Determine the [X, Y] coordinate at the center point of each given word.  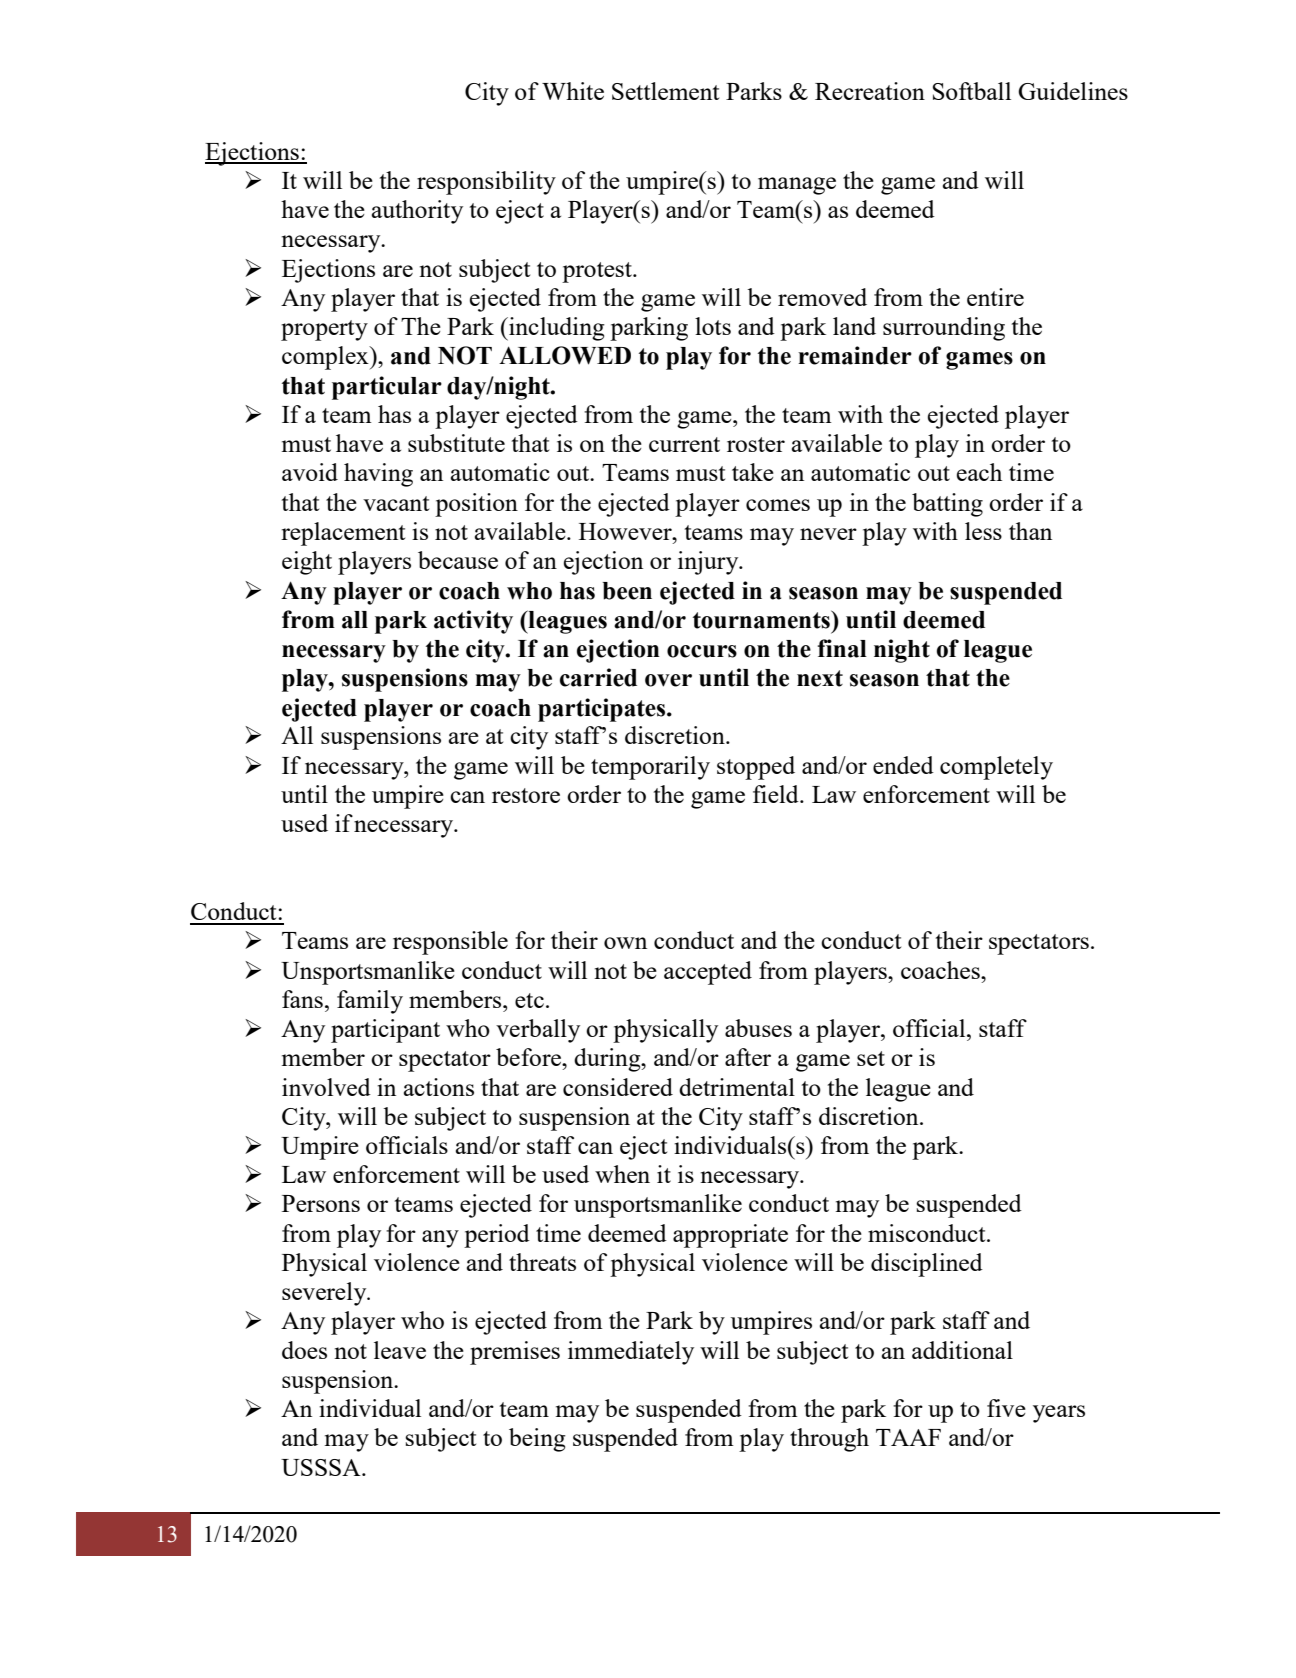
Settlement [665, 91]
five [1006, 1408]
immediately [631, 1353]
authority [417, 212]
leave [400, 1350]
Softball [972, 91]
